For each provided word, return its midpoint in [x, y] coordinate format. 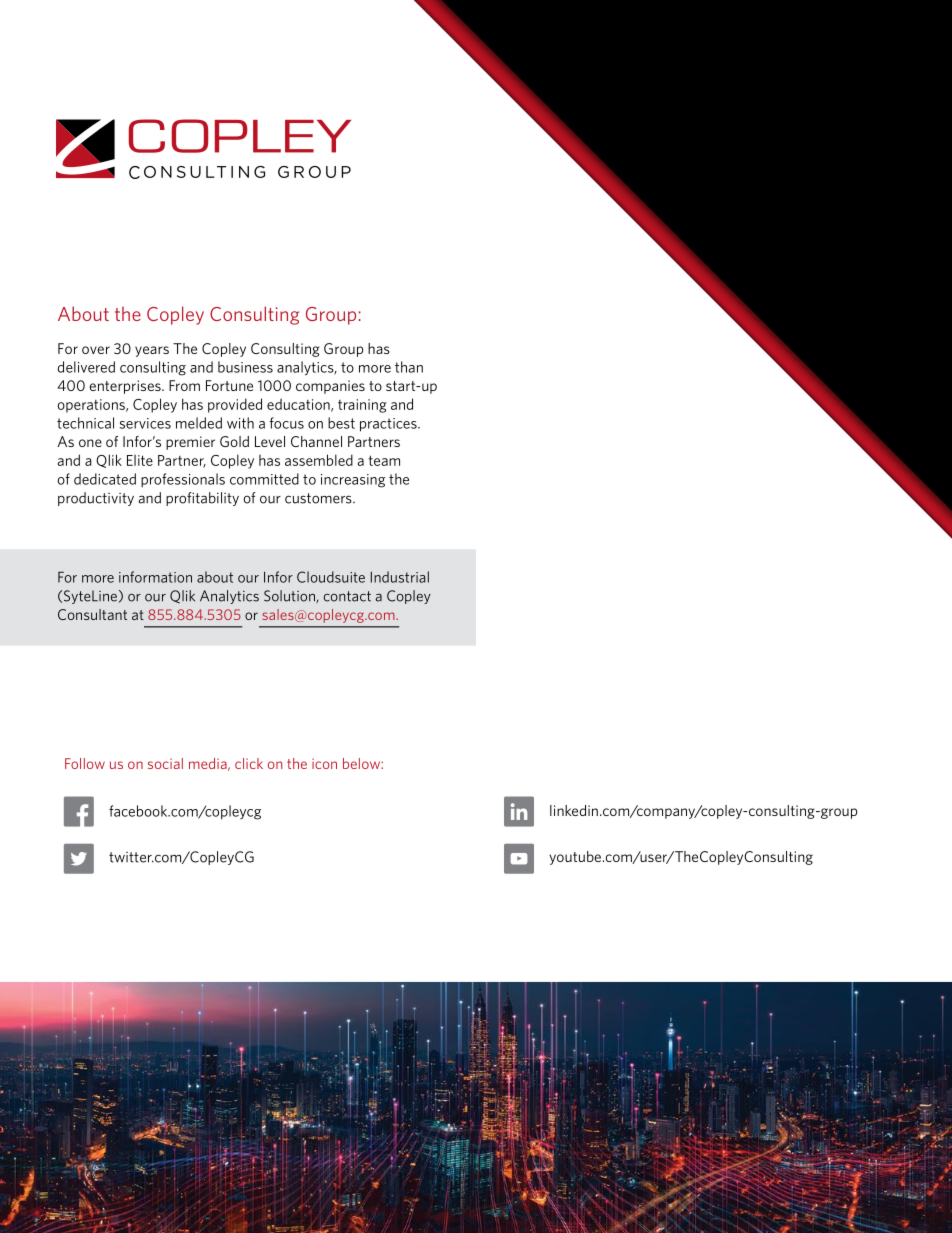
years [152, 351]
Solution [290, 596]
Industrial [400, 577]
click [249, 763]
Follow [85, 763]
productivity [96, 499]
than [409, 367]
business [245, 367]
